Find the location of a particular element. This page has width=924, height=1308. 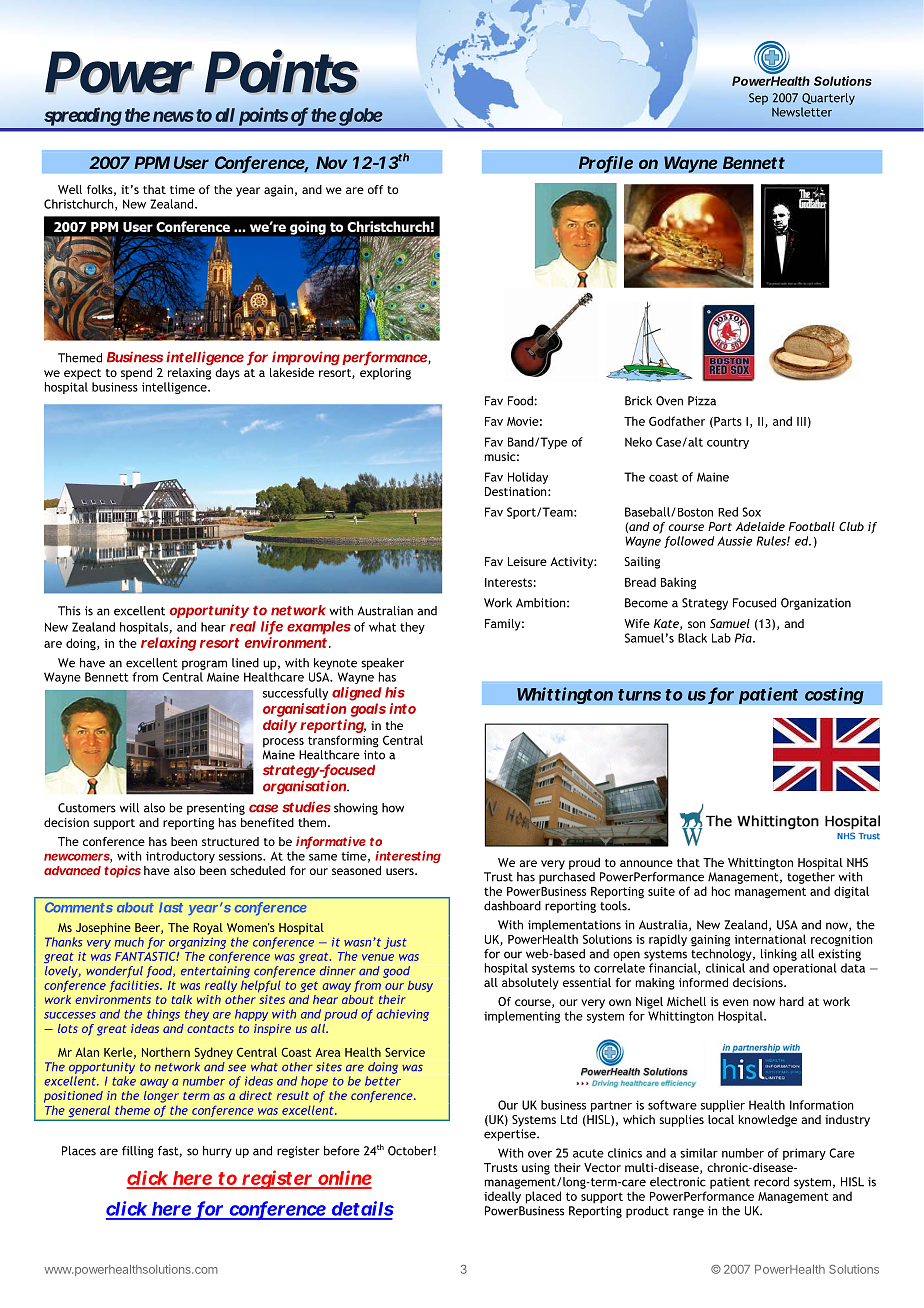

PPM is located at coordinates (152, 162).
